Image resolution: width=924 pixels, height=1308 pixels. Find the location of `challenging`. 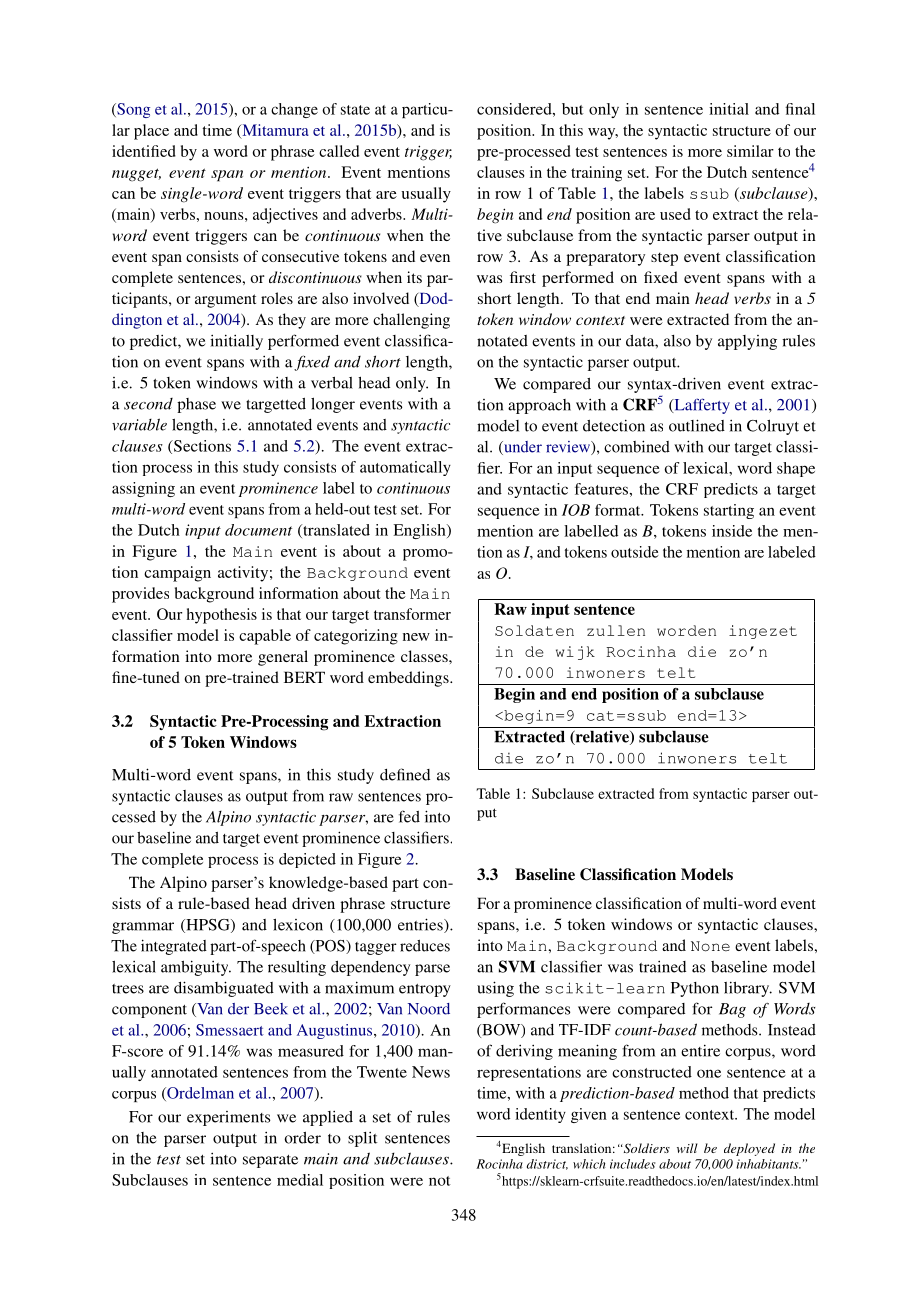

challenging is located at coordinates (411, 321).
